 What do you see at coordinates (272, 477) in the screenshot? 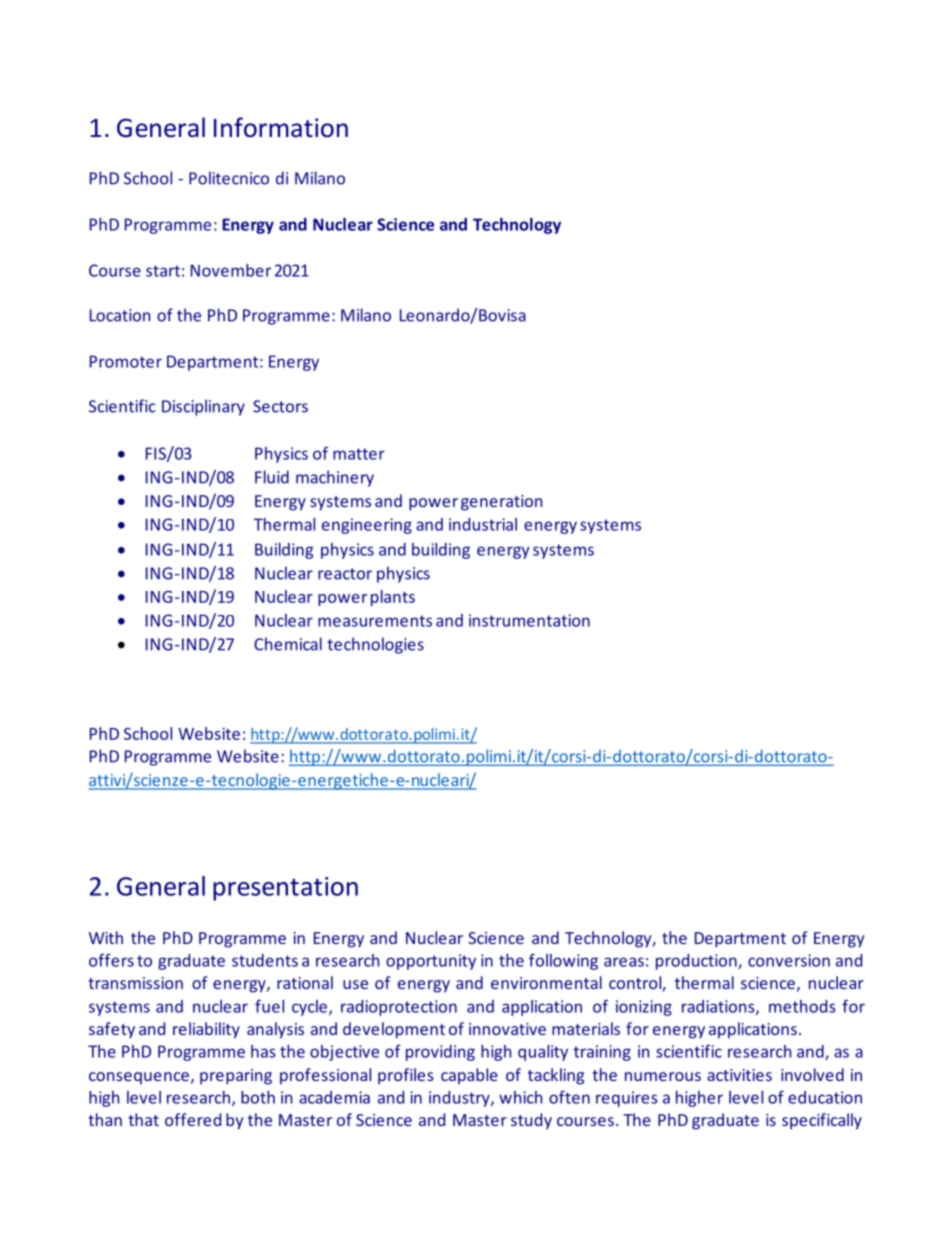
I see `Fluid` at bounding box center [272, 477].
